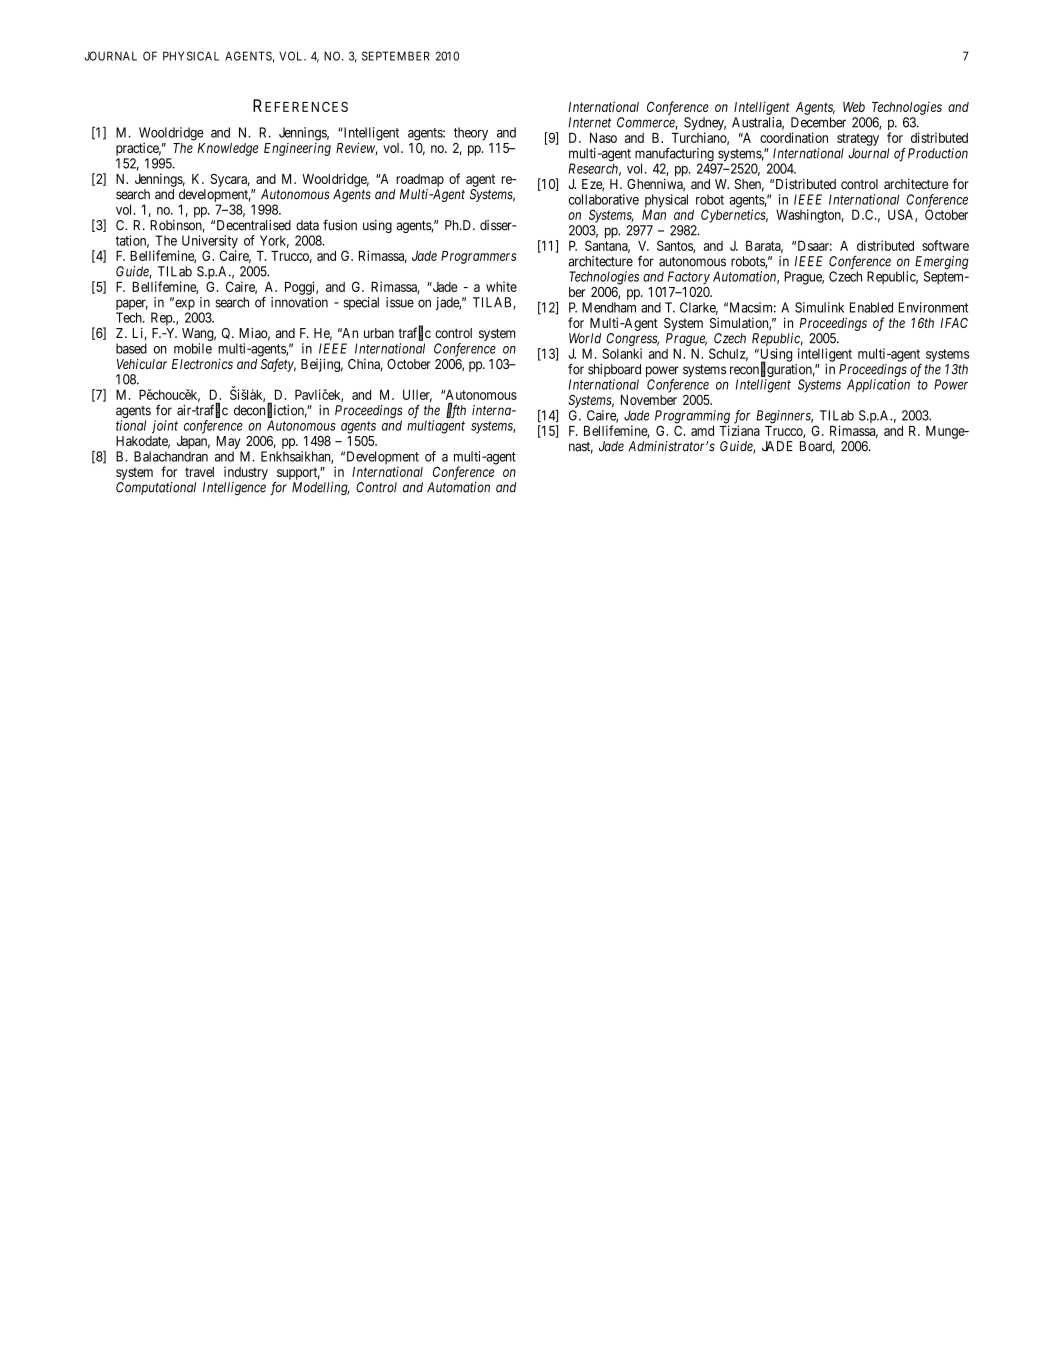 The width and height of the screenshot is (1053, 1362). What do you see at coordinates (585, 338) in the screenshot?
I see `World` at bounding box center [585, 338].
